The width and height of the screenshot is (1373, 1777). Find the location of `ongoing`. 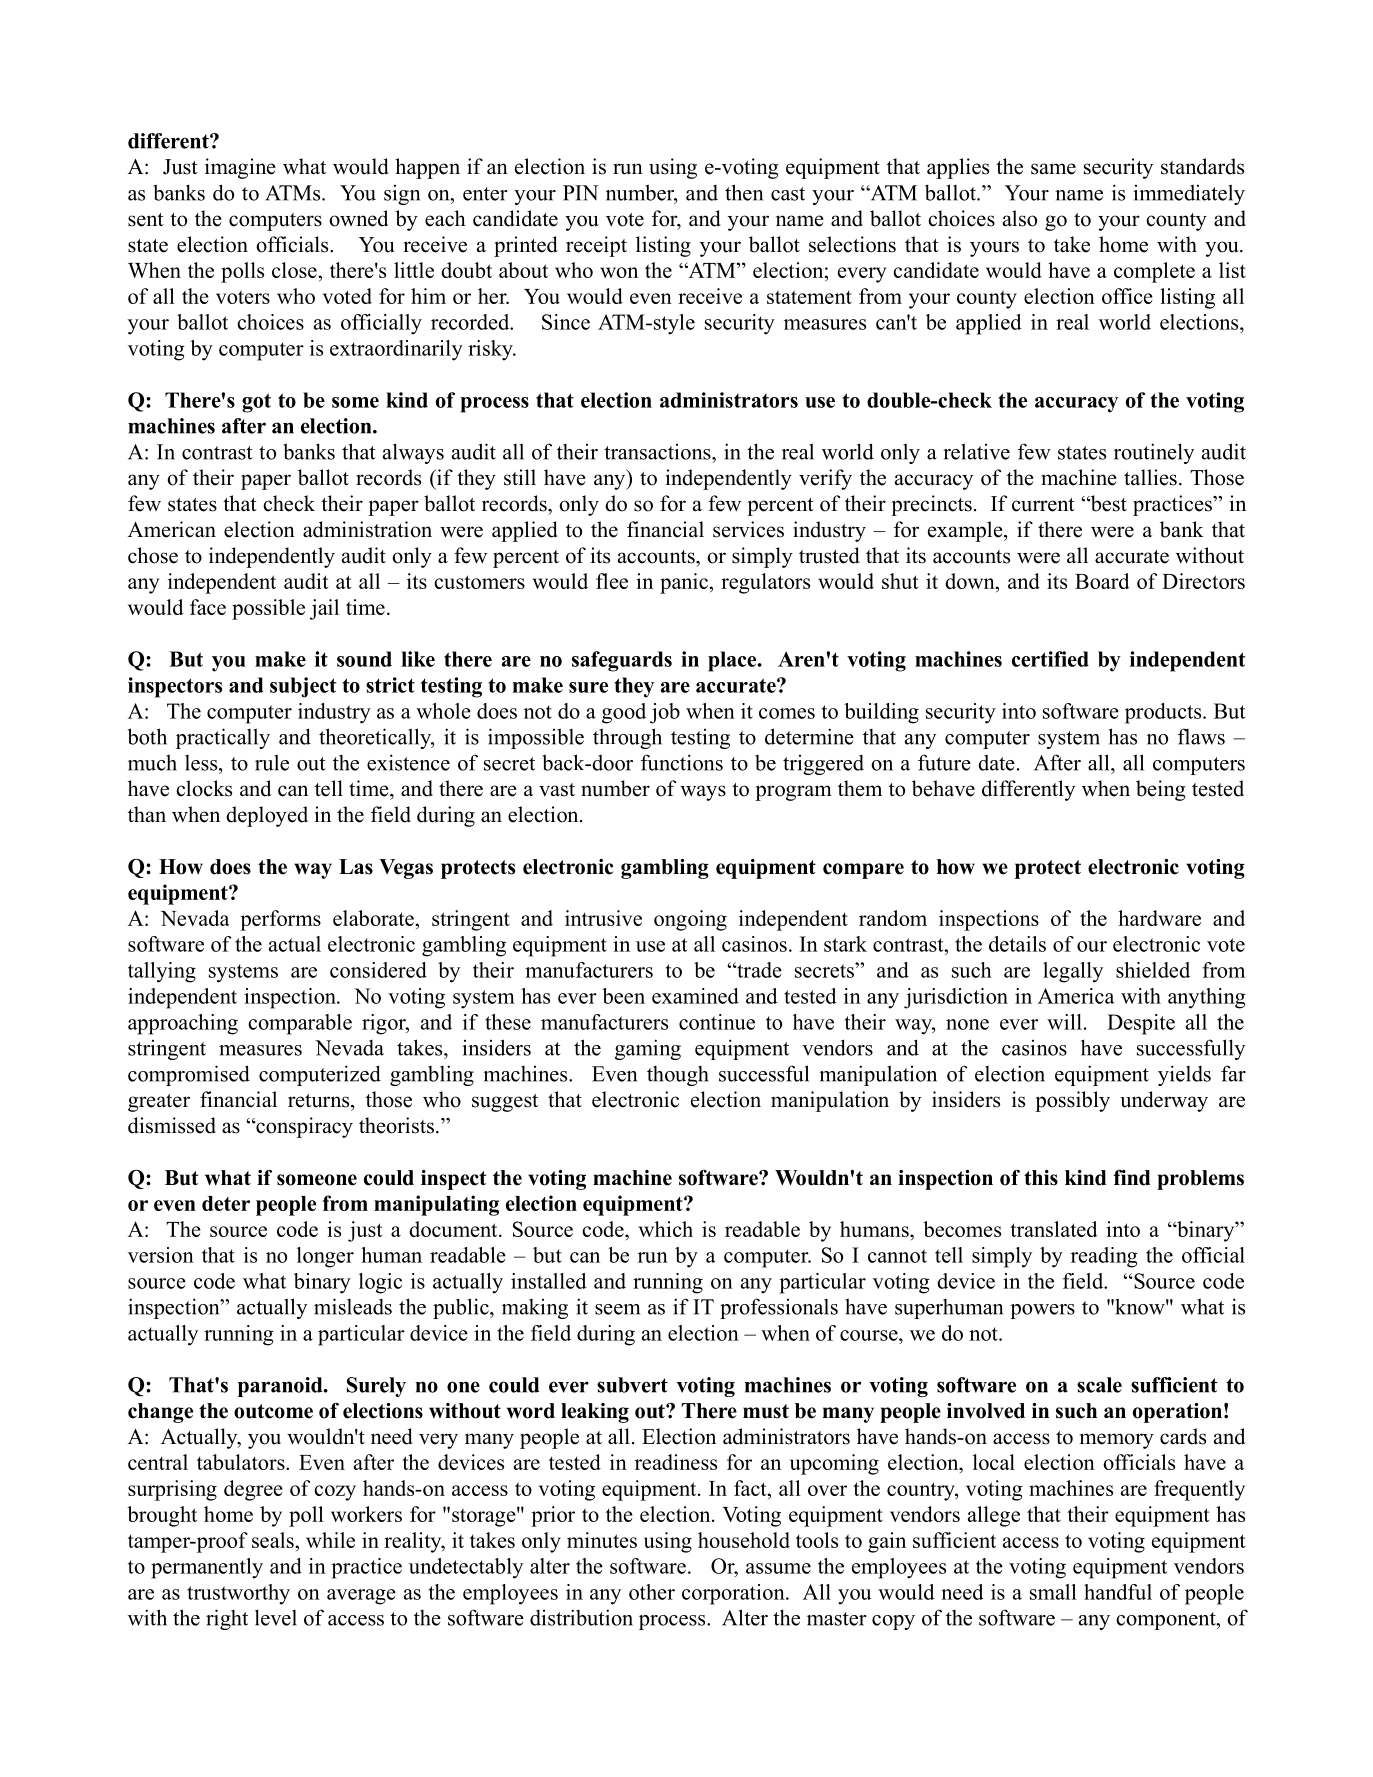

ongoing is located at coordinates (690, 920).
